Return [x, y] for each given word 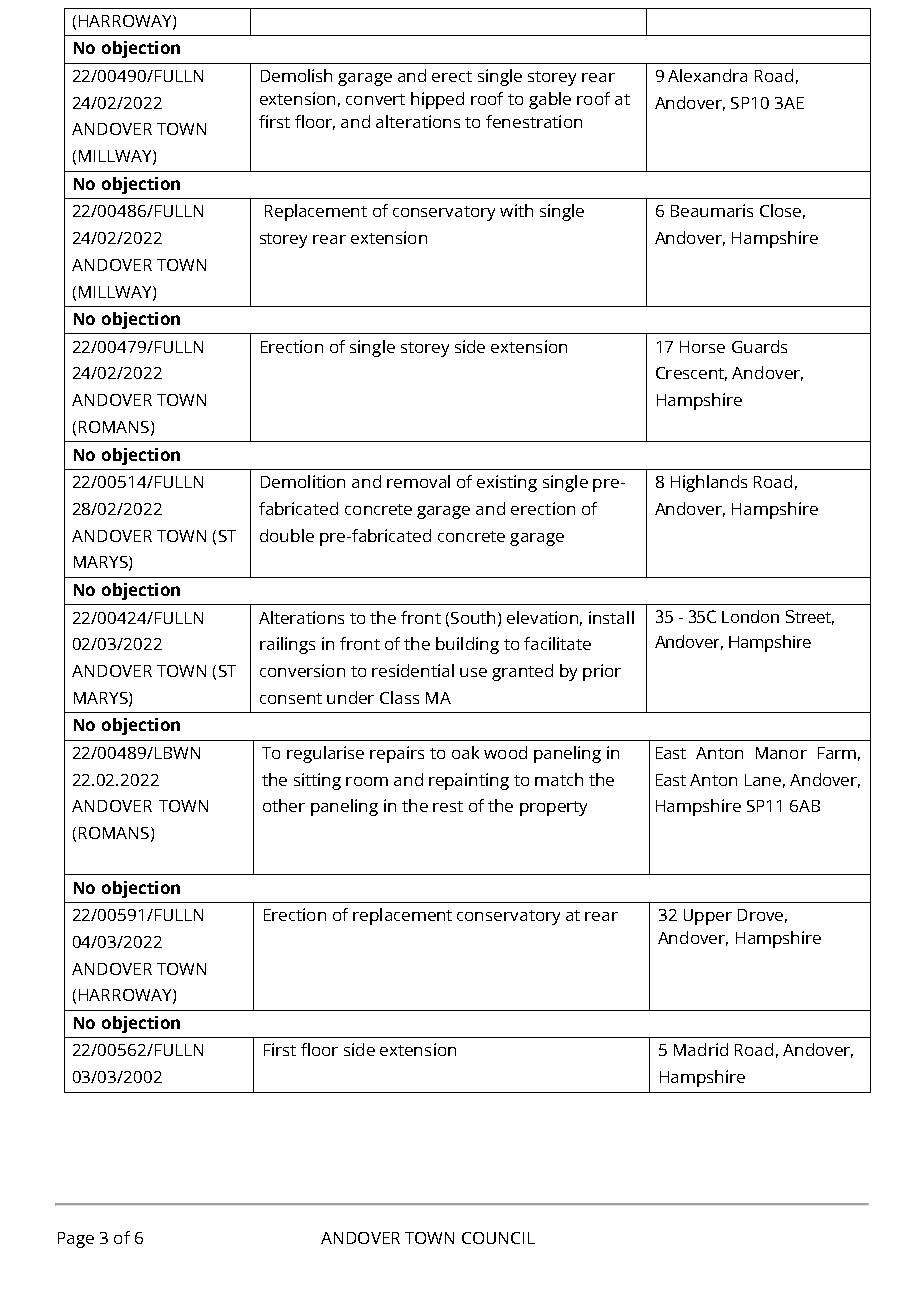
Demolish [296, 75]
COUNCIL [498, 1238]
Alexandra [707, 75]
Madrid [701, 1049]
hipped [437, 100]
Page [76, 1240]
